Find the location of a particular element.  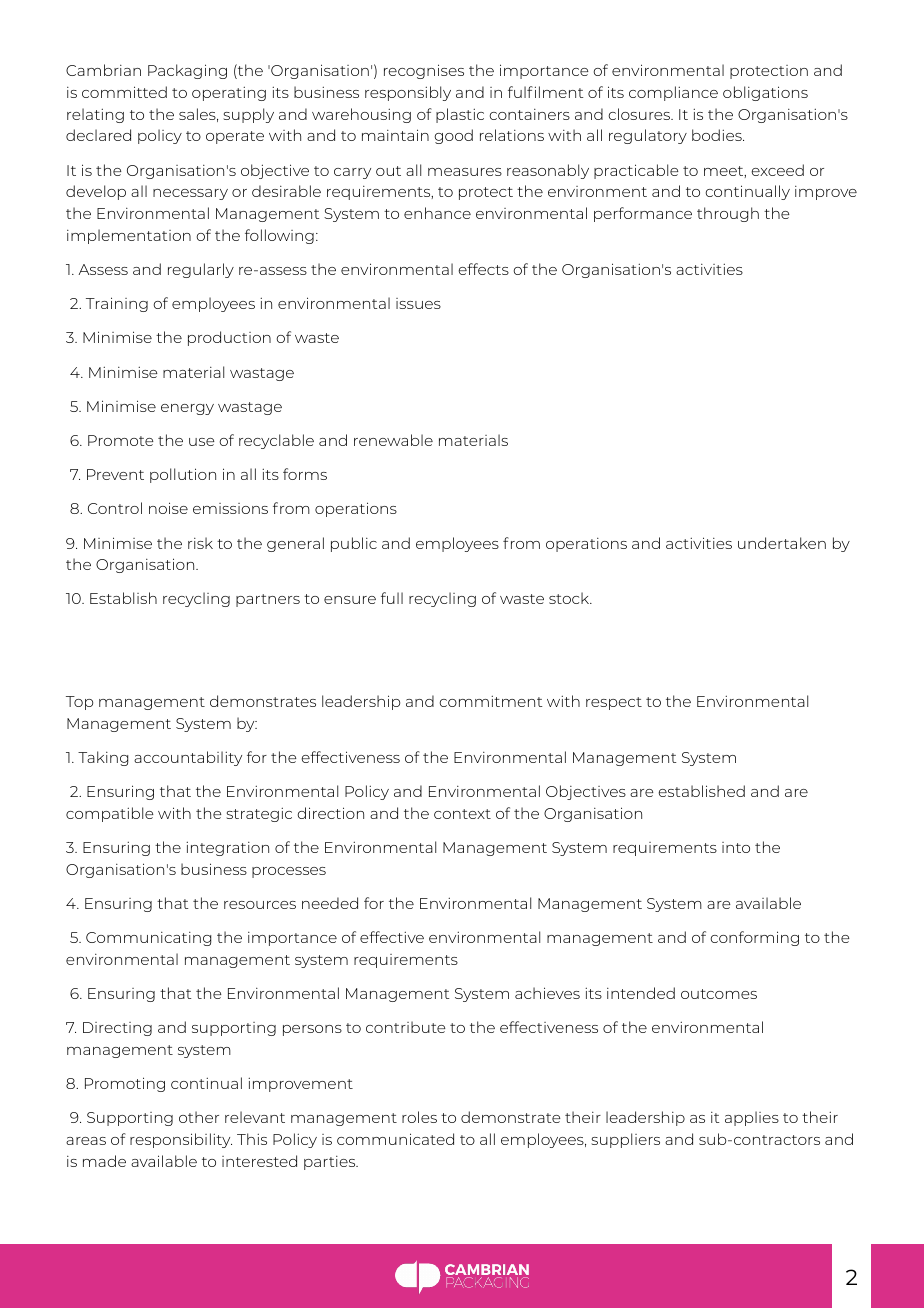

use is located at coordinates (202, 442).
